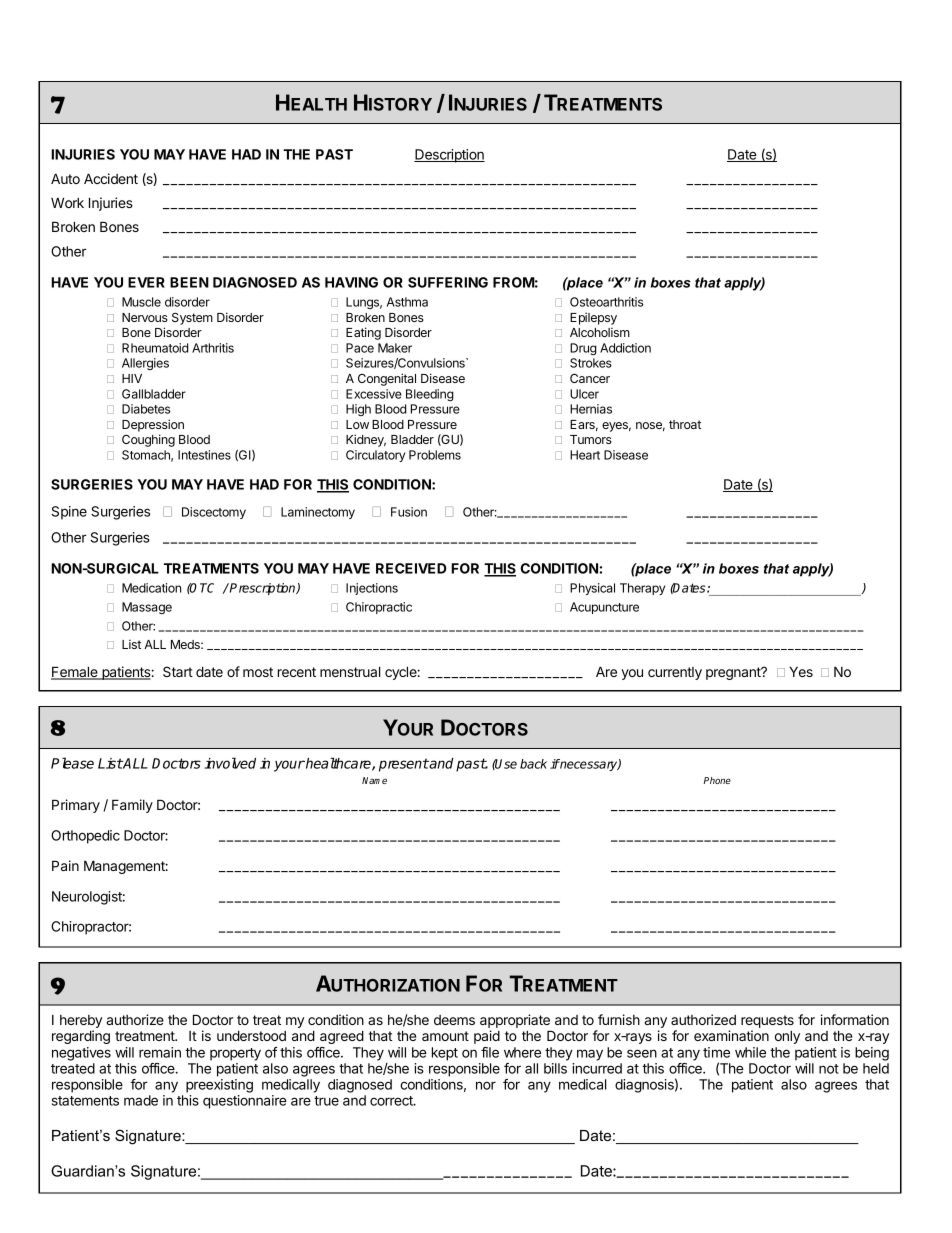 This screenshot has height=1233, width=952. I want to click on Epilepsy, so click(593, 318).
